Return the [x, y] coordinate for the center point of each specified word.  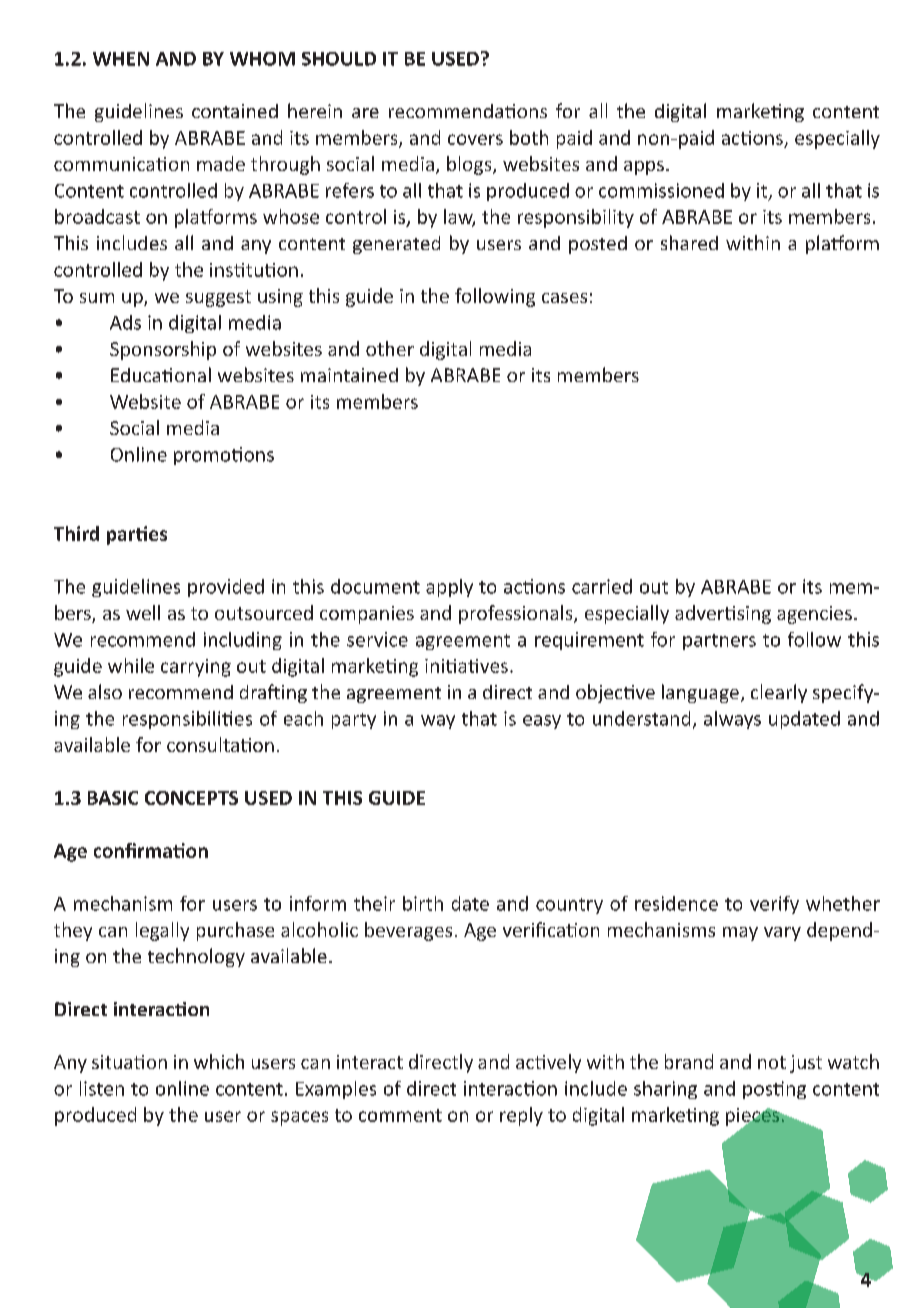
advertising [723, 614]
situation [129, 1062]
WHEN [121, 59]
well [143, 612]
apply [449, 588]
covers [475, 139]
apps [644, 168]
